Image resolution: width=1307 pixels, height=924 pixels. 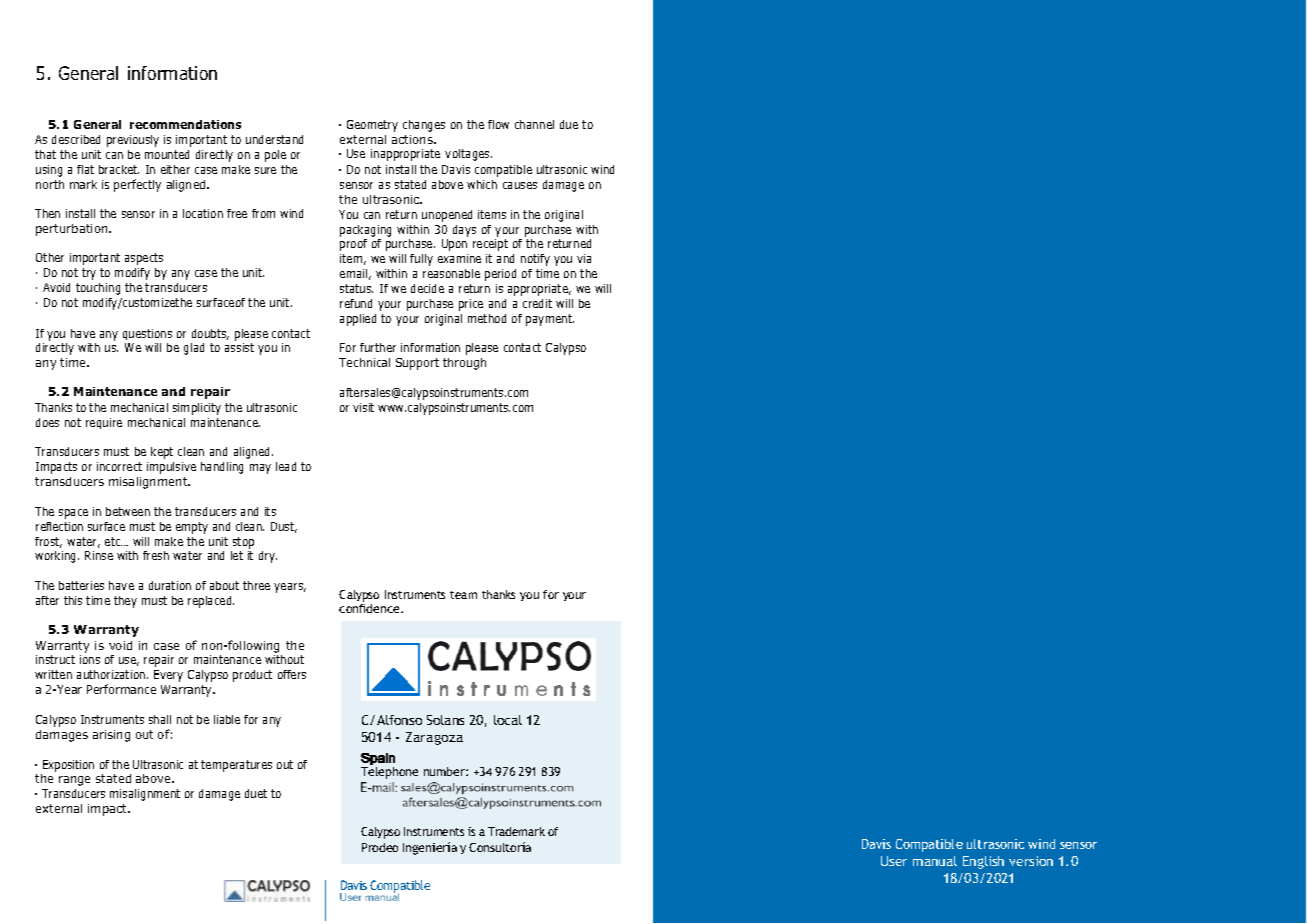 What do you see at coordinates (463, 595) in the screenshot?
I see `team` at bounding box center [463, 595].
